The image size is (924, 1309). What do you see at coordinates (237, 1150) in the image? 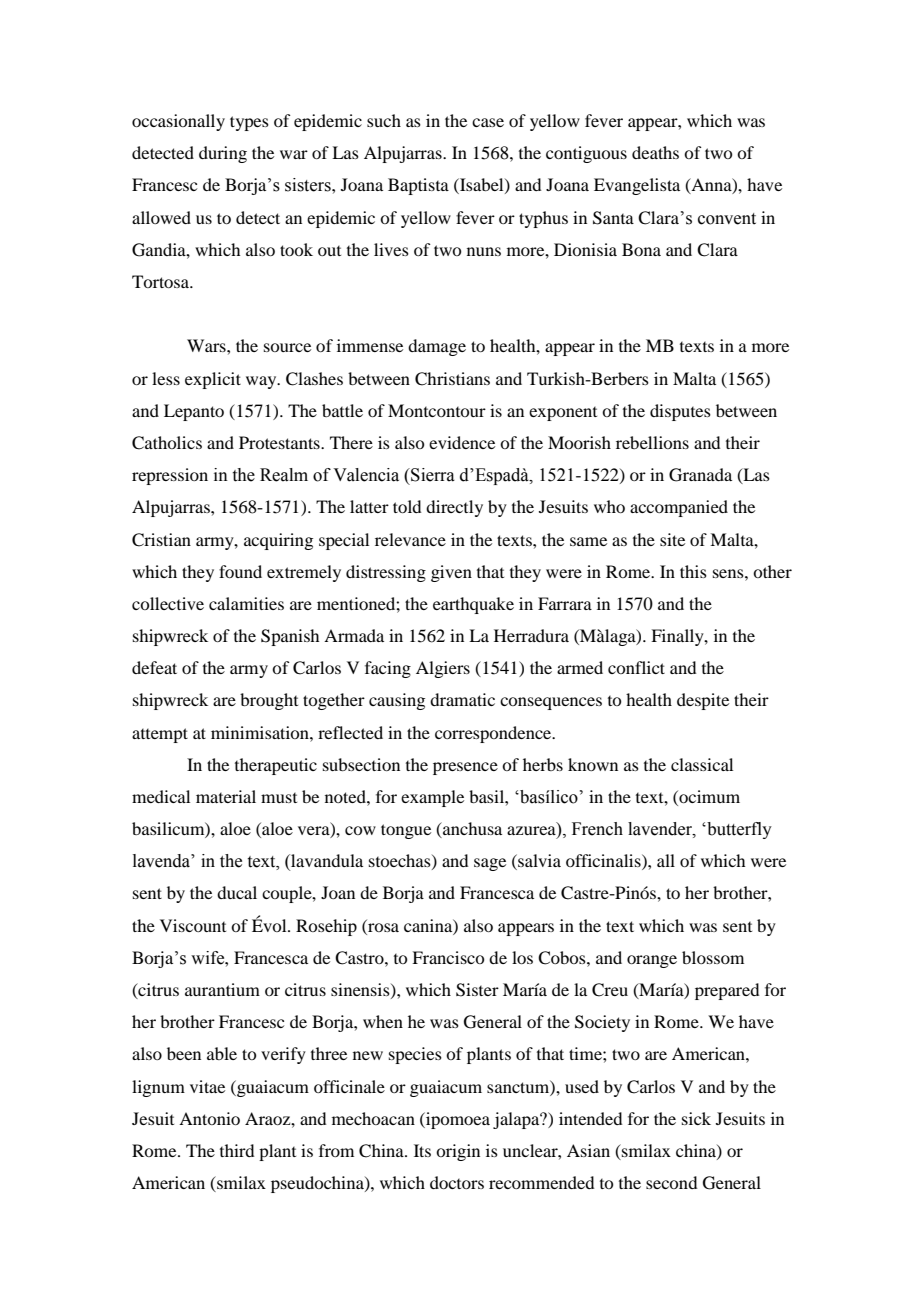
I see `third` at bounding box center [237, 1150].
